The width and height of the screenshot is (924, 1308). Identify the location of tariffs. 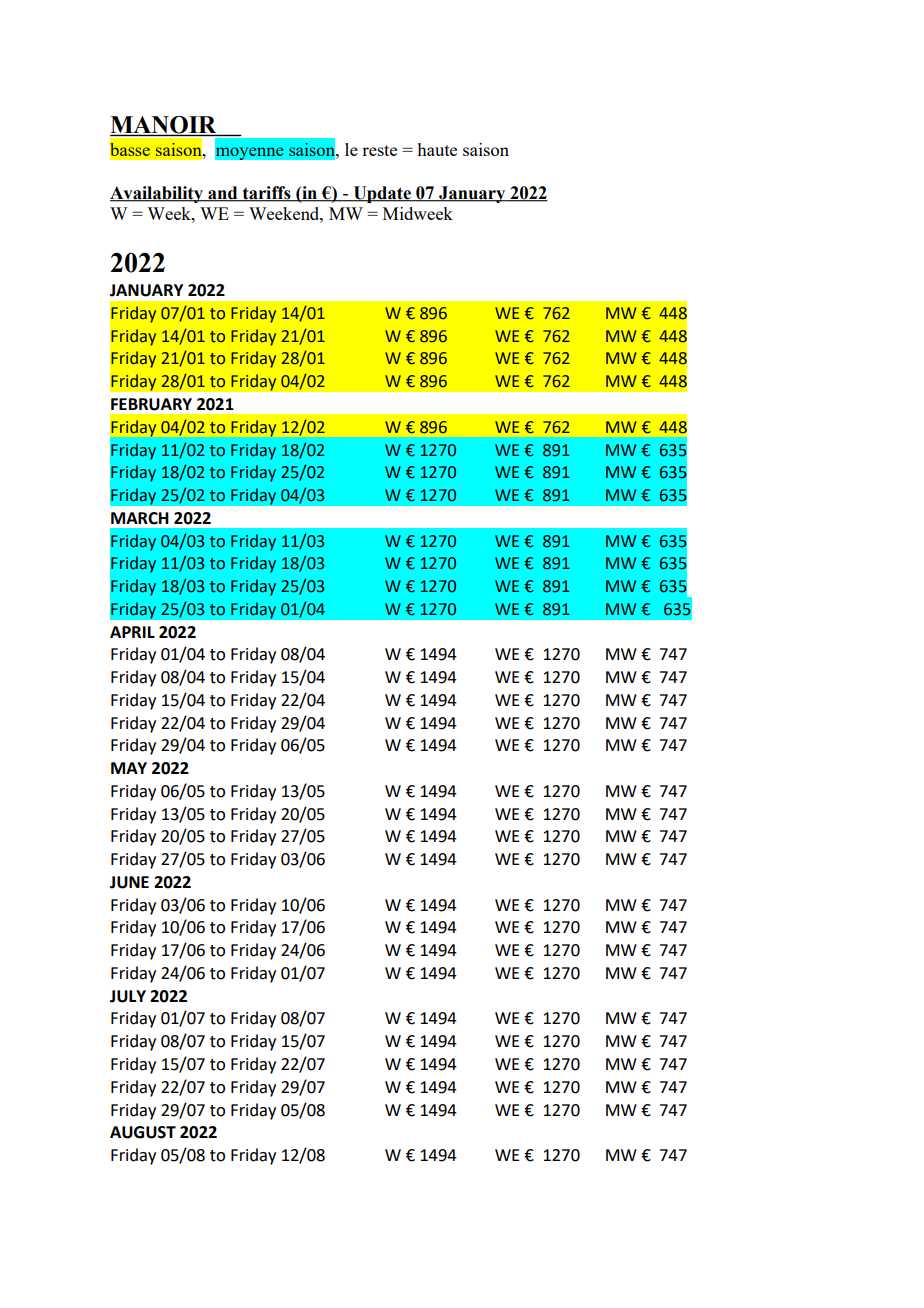
(266, 194).
